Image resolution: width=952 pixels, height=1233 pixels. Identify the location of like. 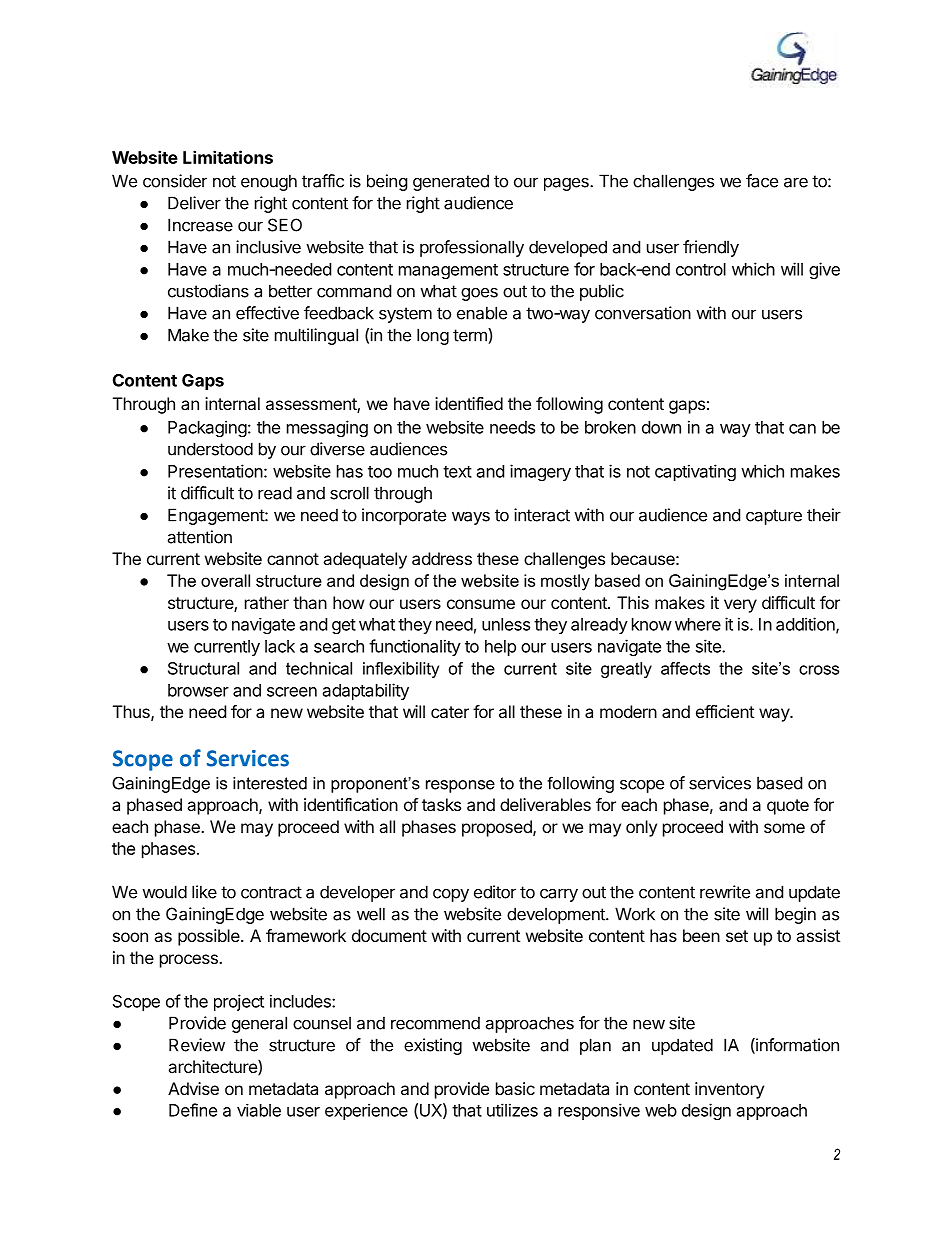
(204, 892).
